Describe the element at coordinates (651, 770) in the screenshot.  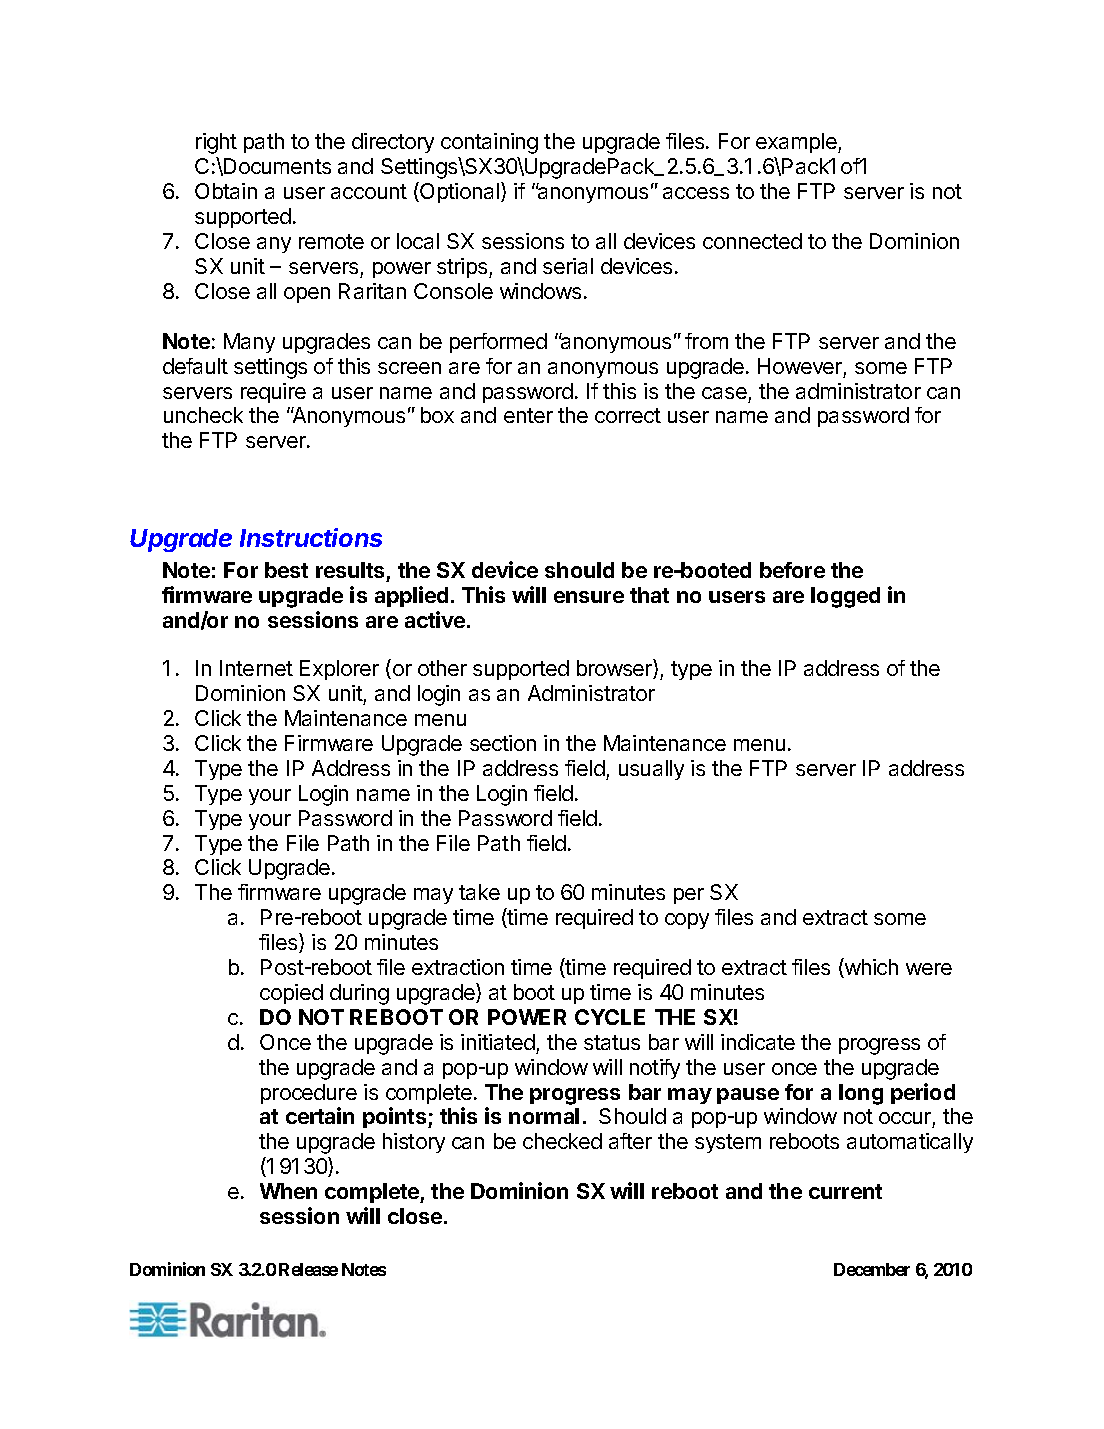
I see `usually` at that location.
